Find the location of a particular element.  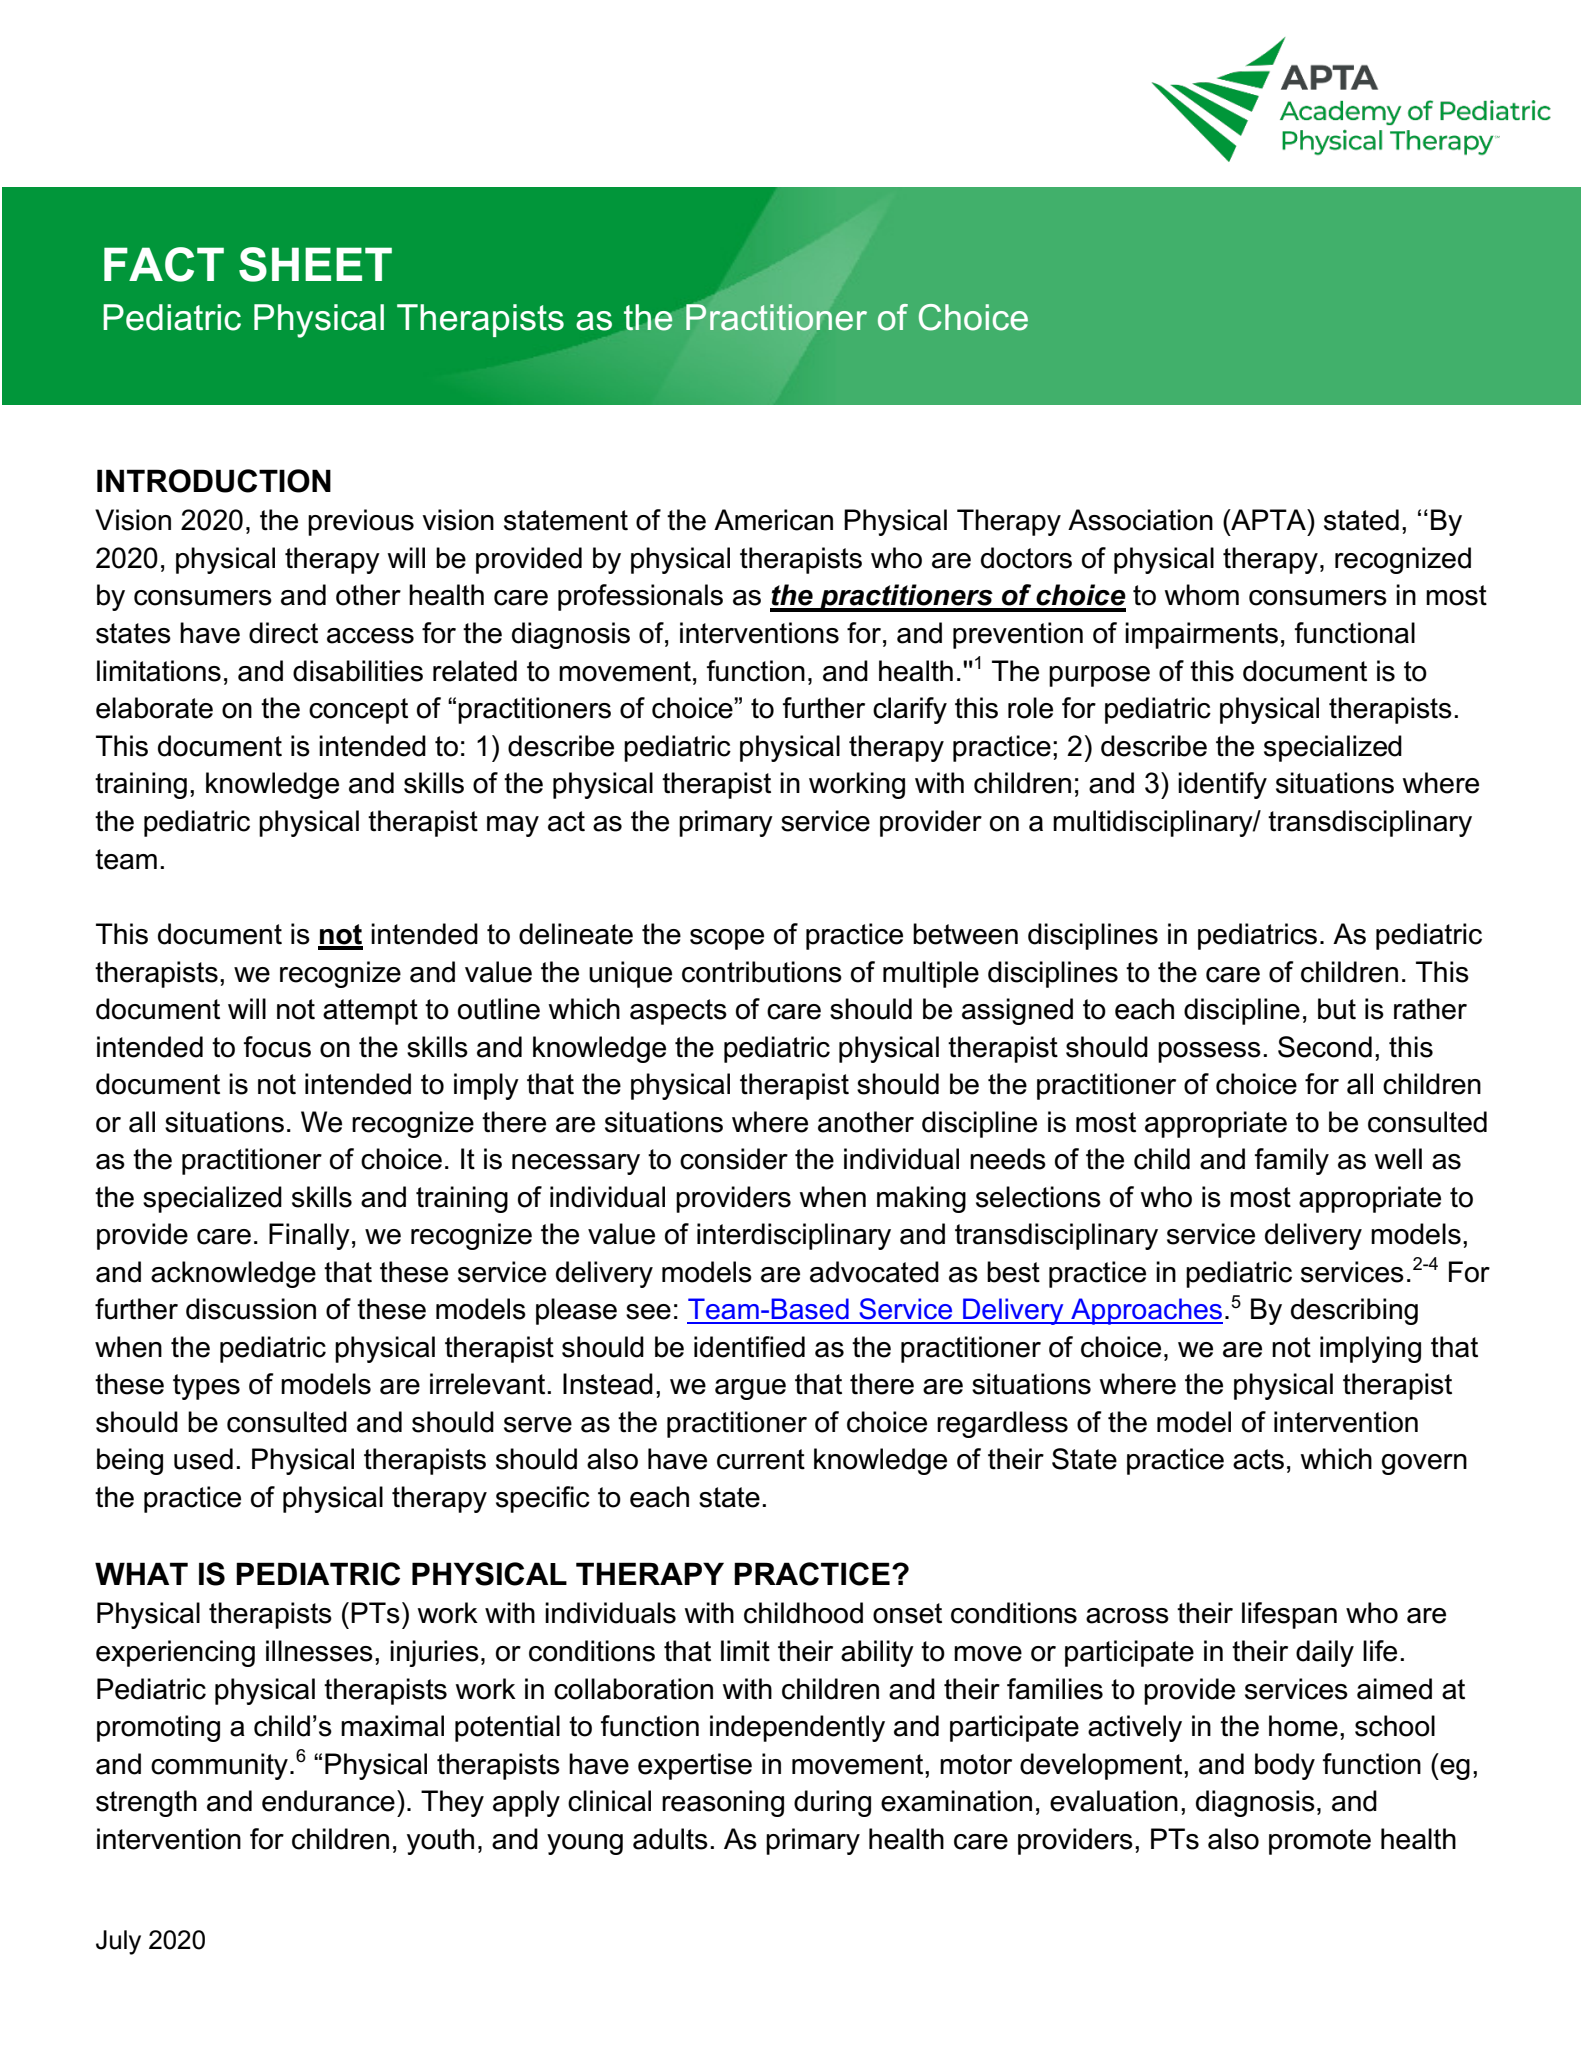

identified is located at coordinates (749, 1347).
